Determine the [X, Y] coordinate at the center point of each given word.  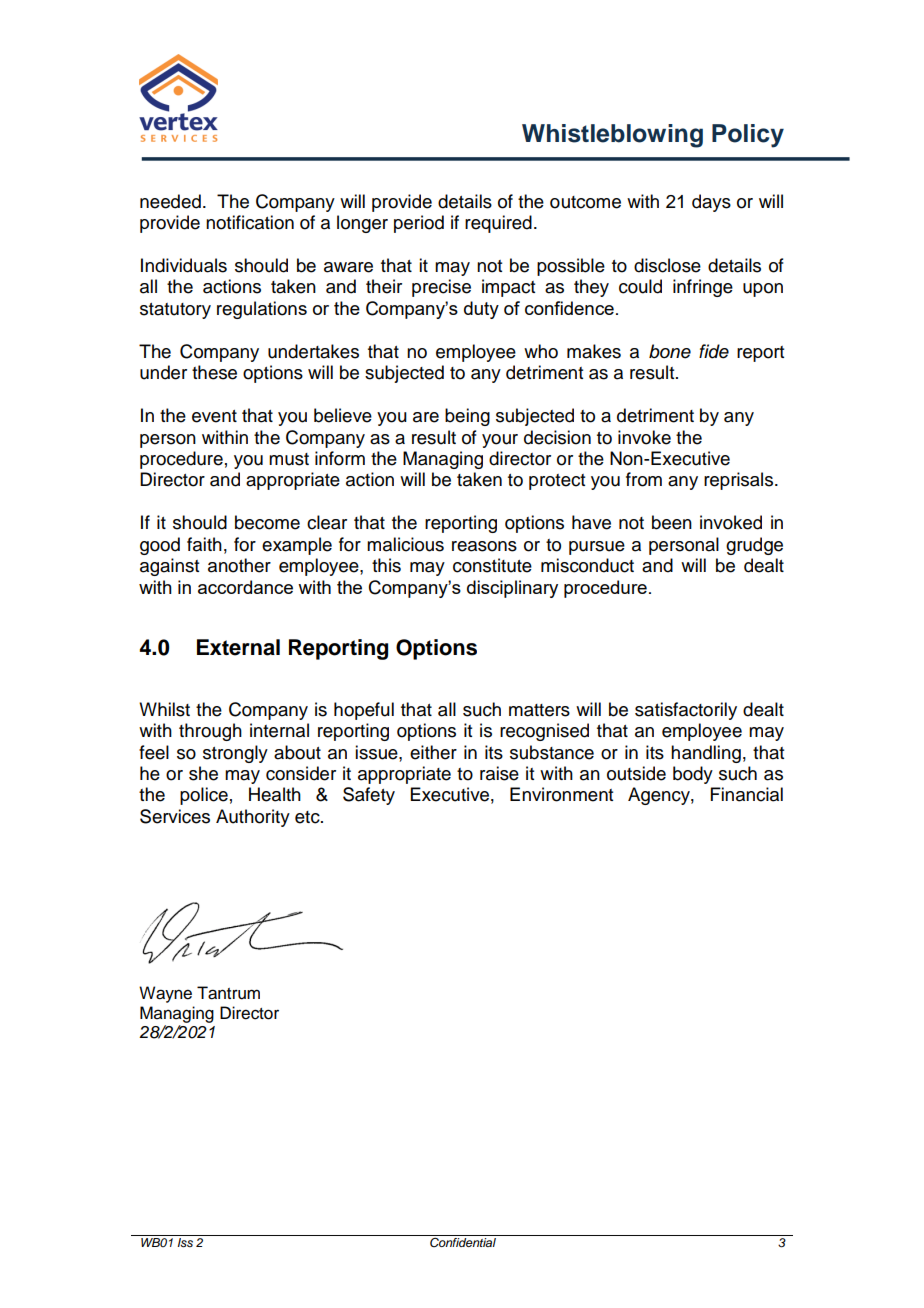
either [433, 752]
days [711, 203]
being [467, 417]
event [214, 416]
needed [170, 201]
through [210, 732]
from [644, 479]
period [419, 224]
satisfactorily [686, 711]
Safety [369, 796]
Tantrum [228, 993]
